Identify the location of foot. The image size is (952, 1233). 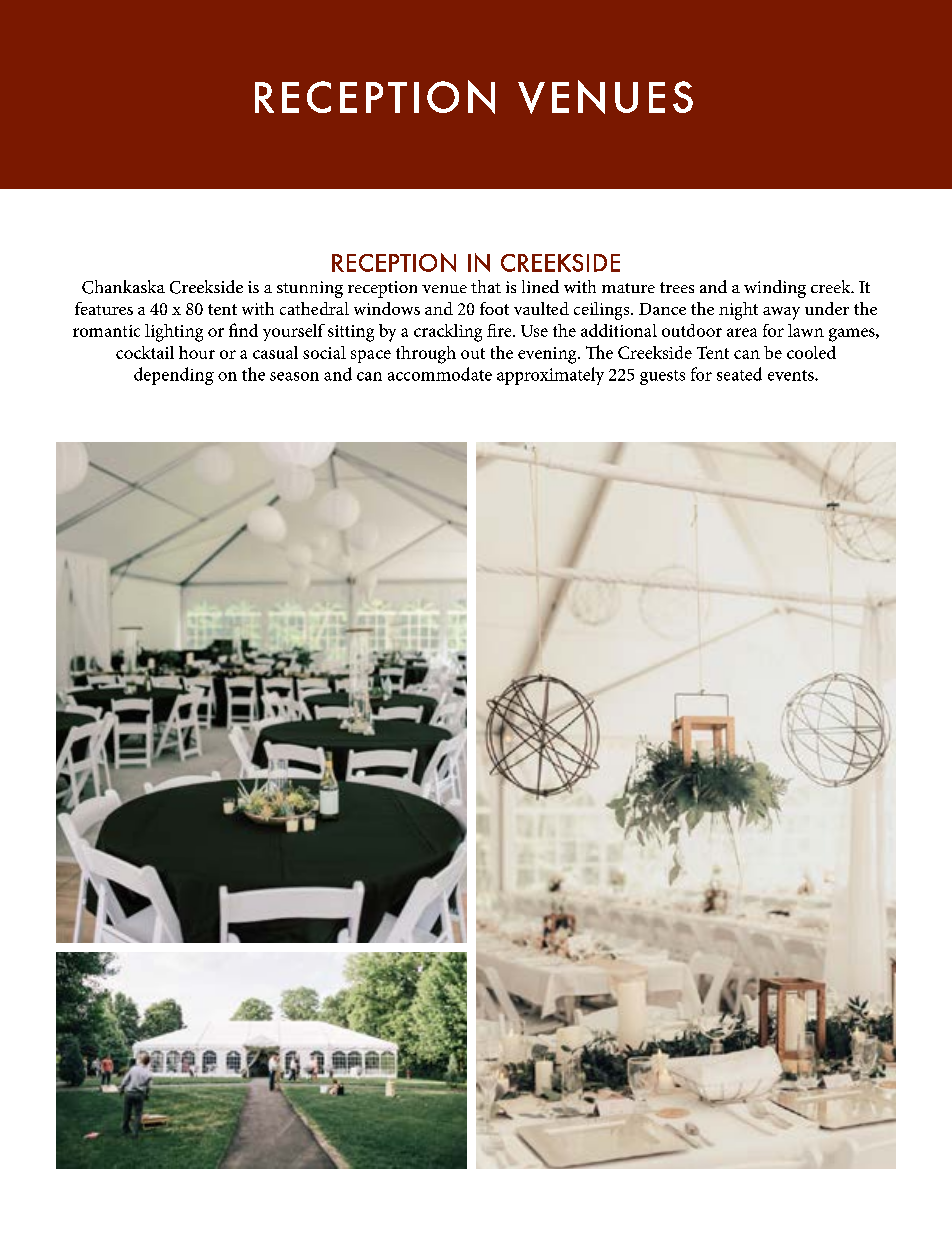
(494, 308).
